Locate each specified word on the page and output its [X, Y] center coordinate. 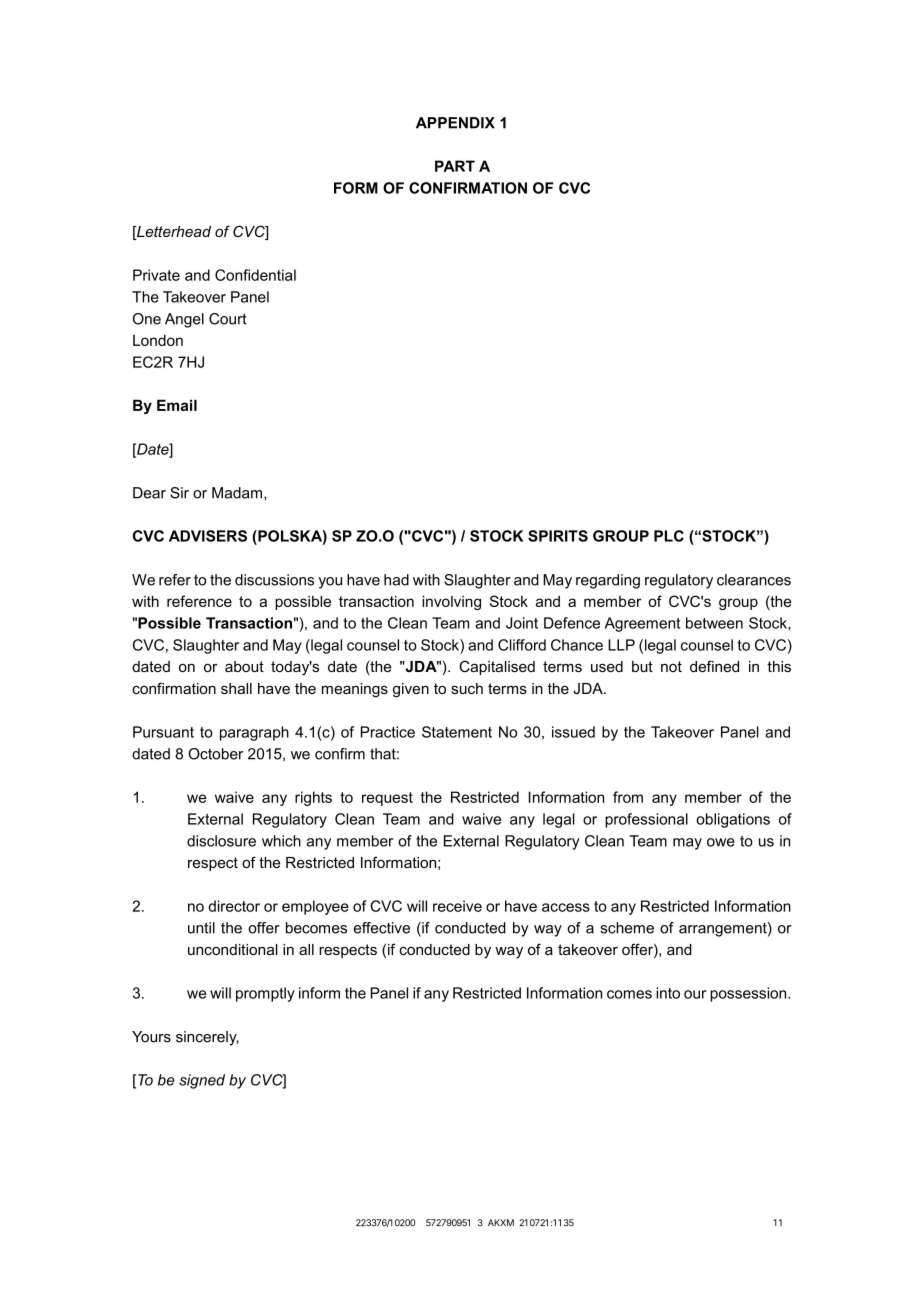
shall [236, 688]
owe [721, 842]
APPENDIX [455, 123]
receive [457, 906]
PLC [669, 536]
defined [714, 666]
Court [228, 319]
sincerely [207, 1038]
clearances [754, 580]
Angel [184, 320]
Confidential [255, 275]
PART [455, 166]
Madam [237, 493]
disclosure [221, 841]
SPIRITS [558, 536]
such [467, 688]
